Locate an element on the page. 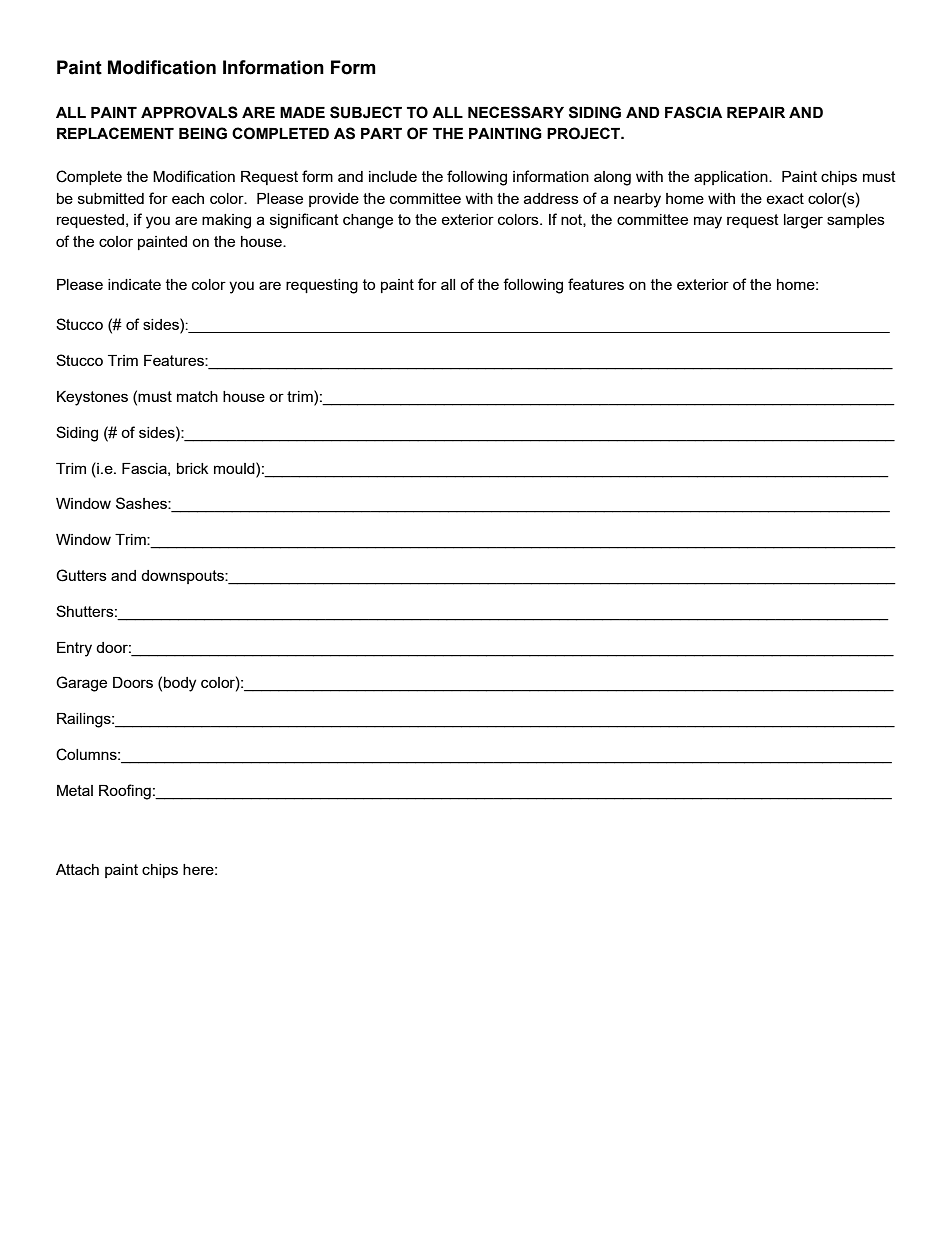  Attach is located at coordinates (77, 869).
